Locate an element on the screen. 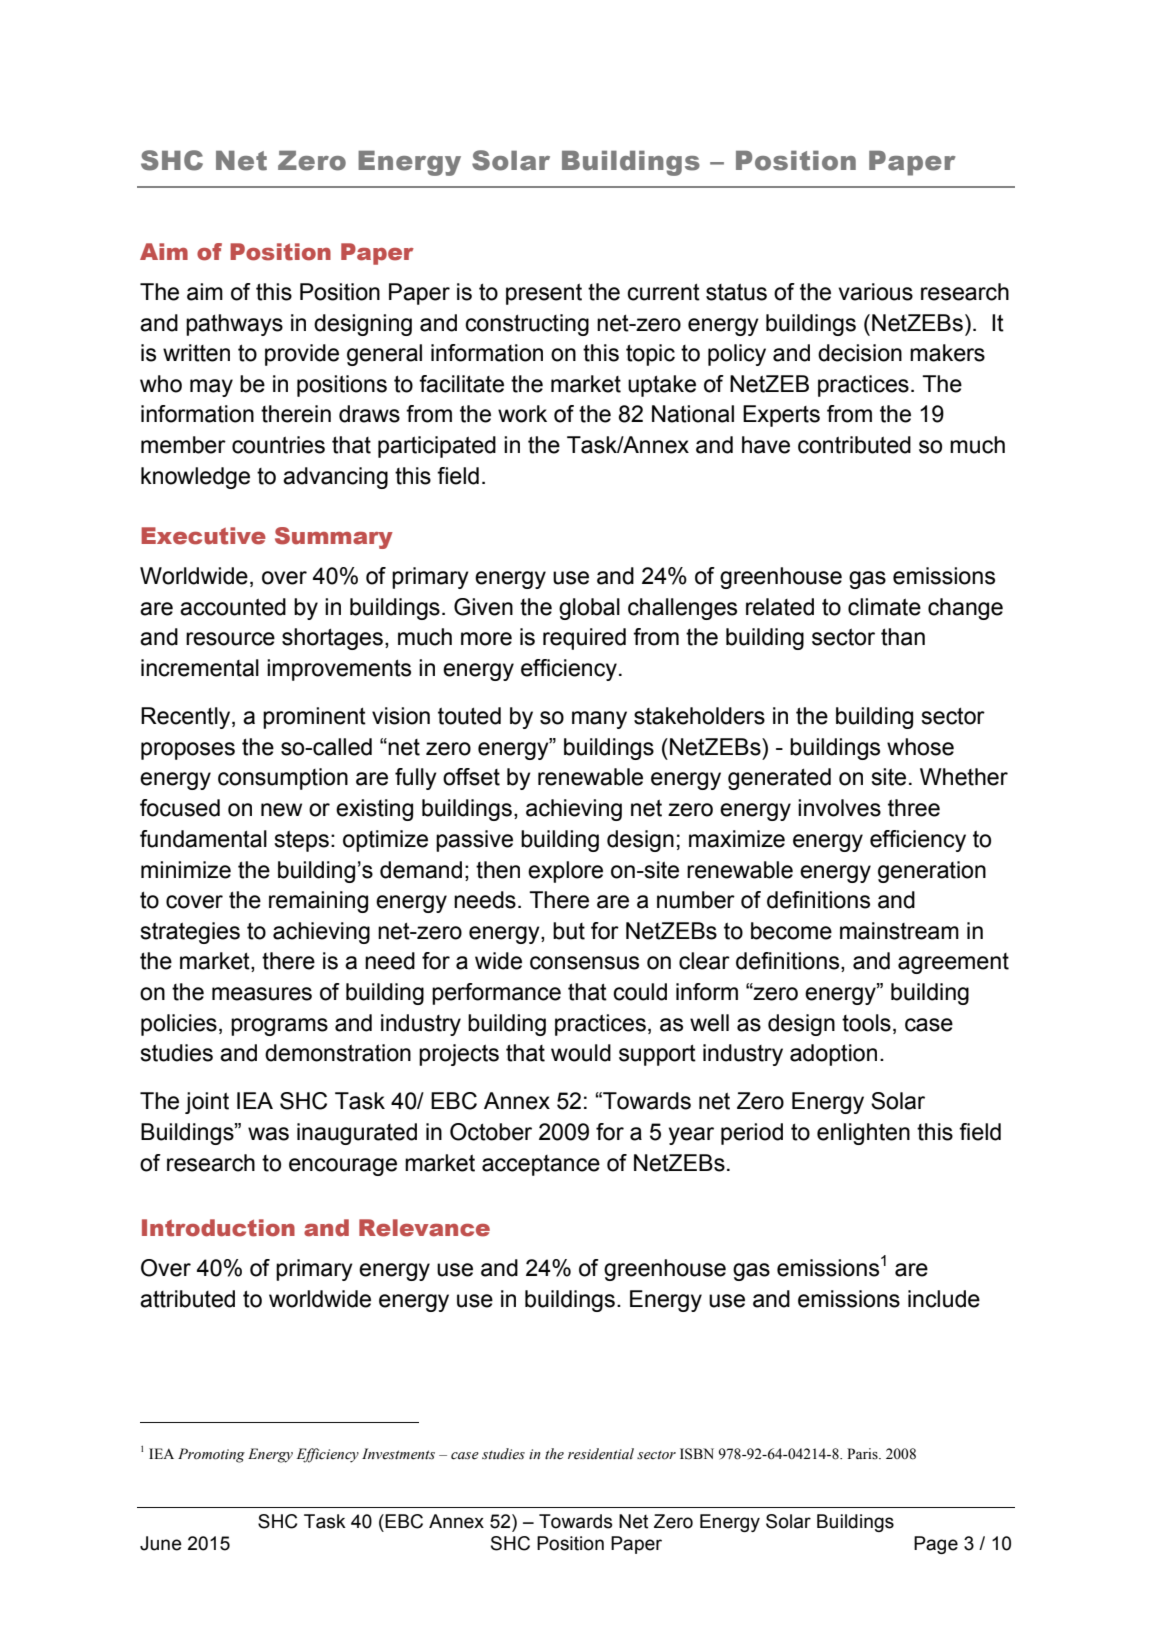 Image resolution: width=1150 pixels, height=1626 pixels. mainstream is located at coordinates (899, 931).
